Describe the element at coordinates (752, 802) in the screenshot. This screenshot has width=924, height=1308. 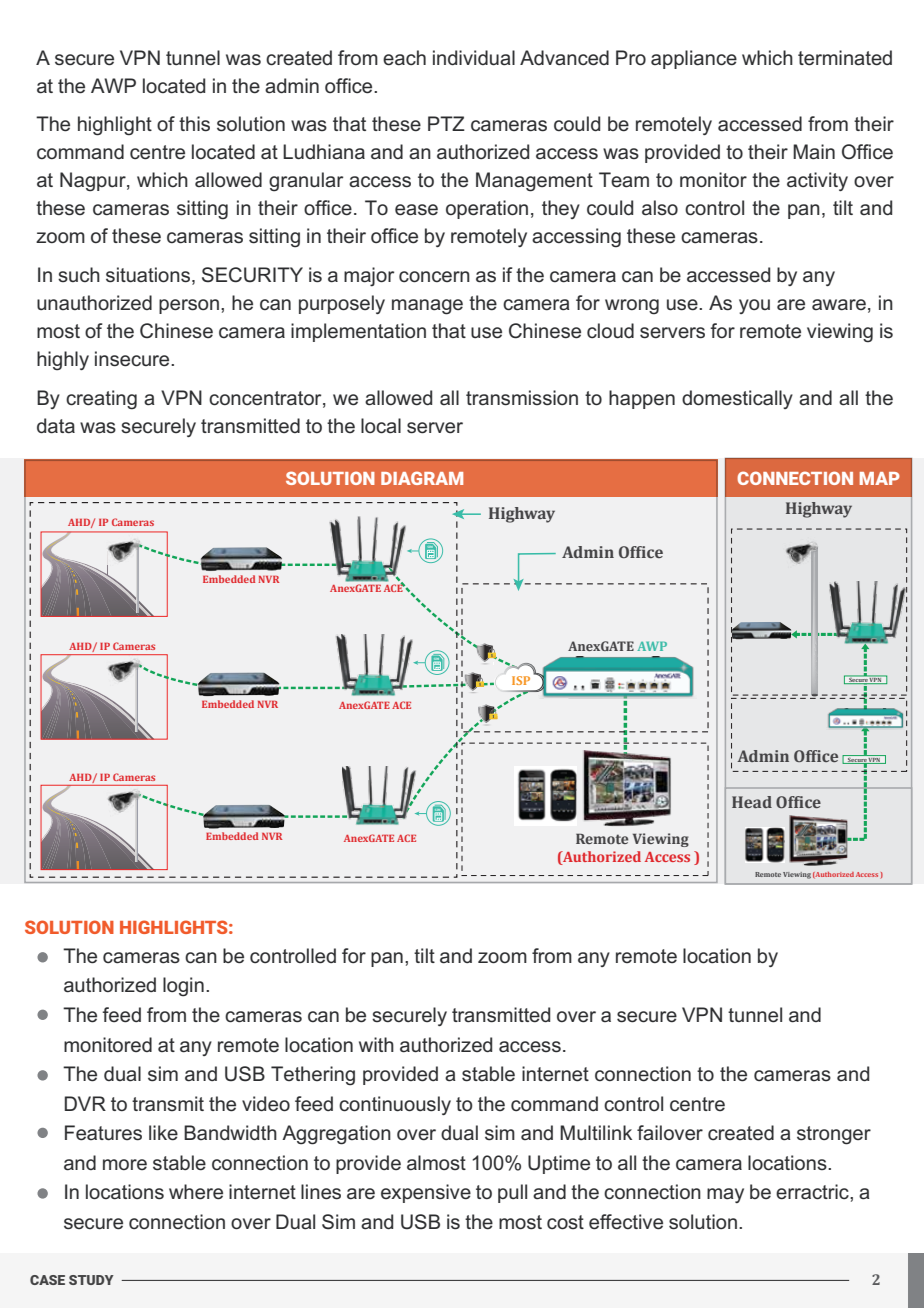
I see `Head` at that location.
